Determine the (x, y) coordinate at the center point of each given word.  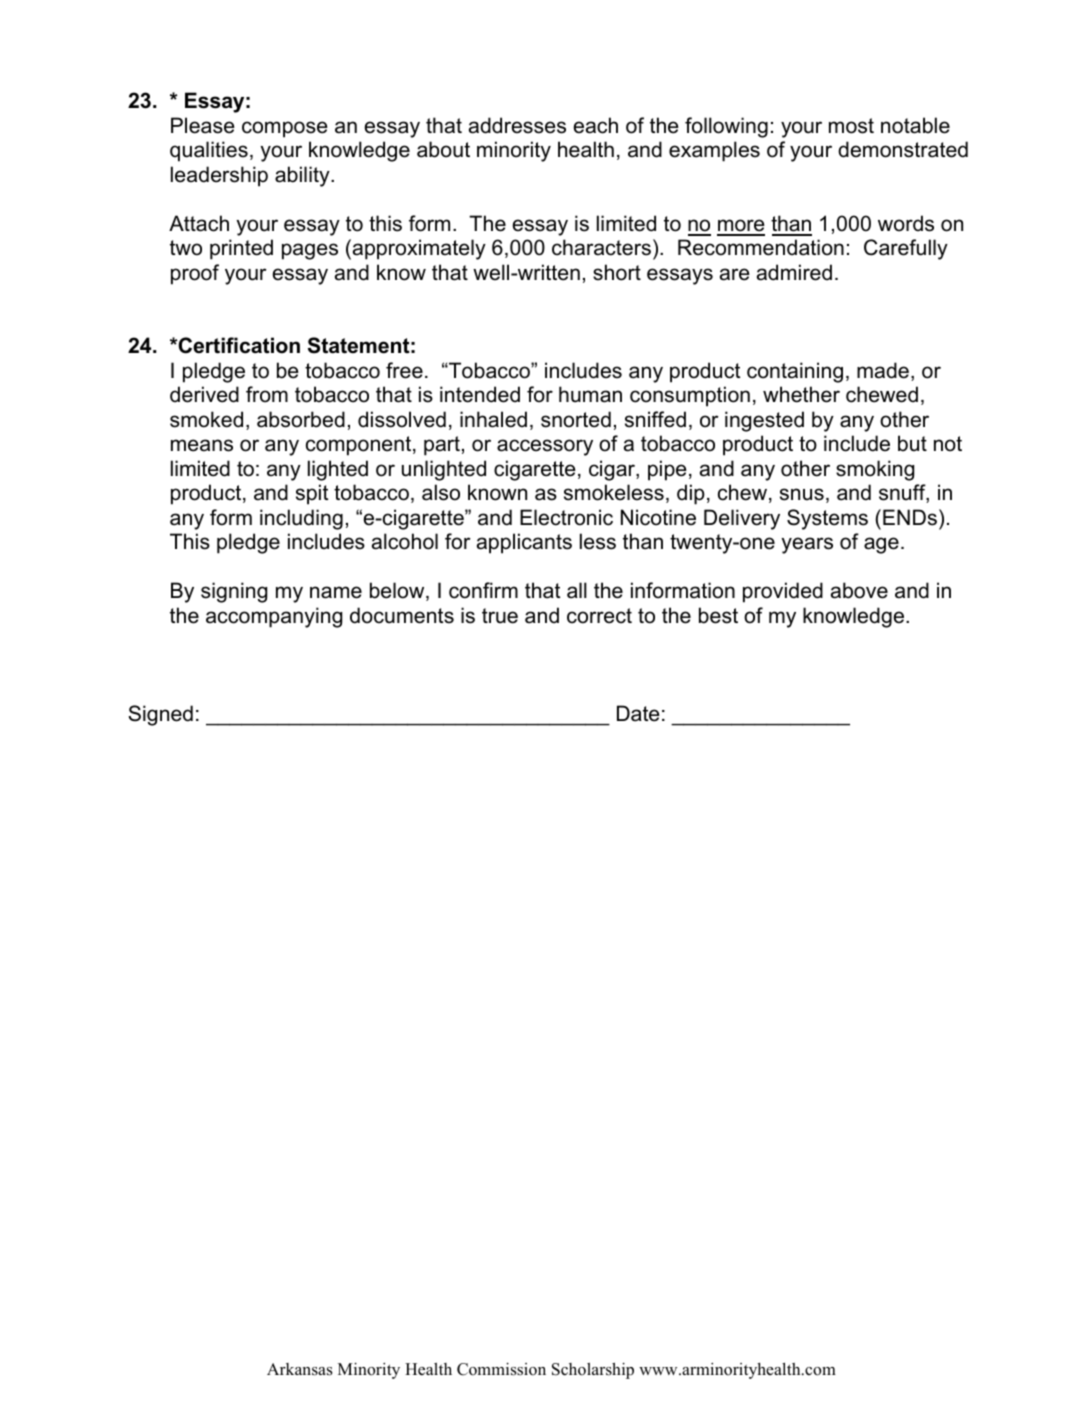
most (851, 126)
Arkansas (300, 1369)
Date (638, 713)
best (718, 615)
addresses (517, 125)
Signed (160, 715)
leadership (219, 176)
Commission (501, 1369)
